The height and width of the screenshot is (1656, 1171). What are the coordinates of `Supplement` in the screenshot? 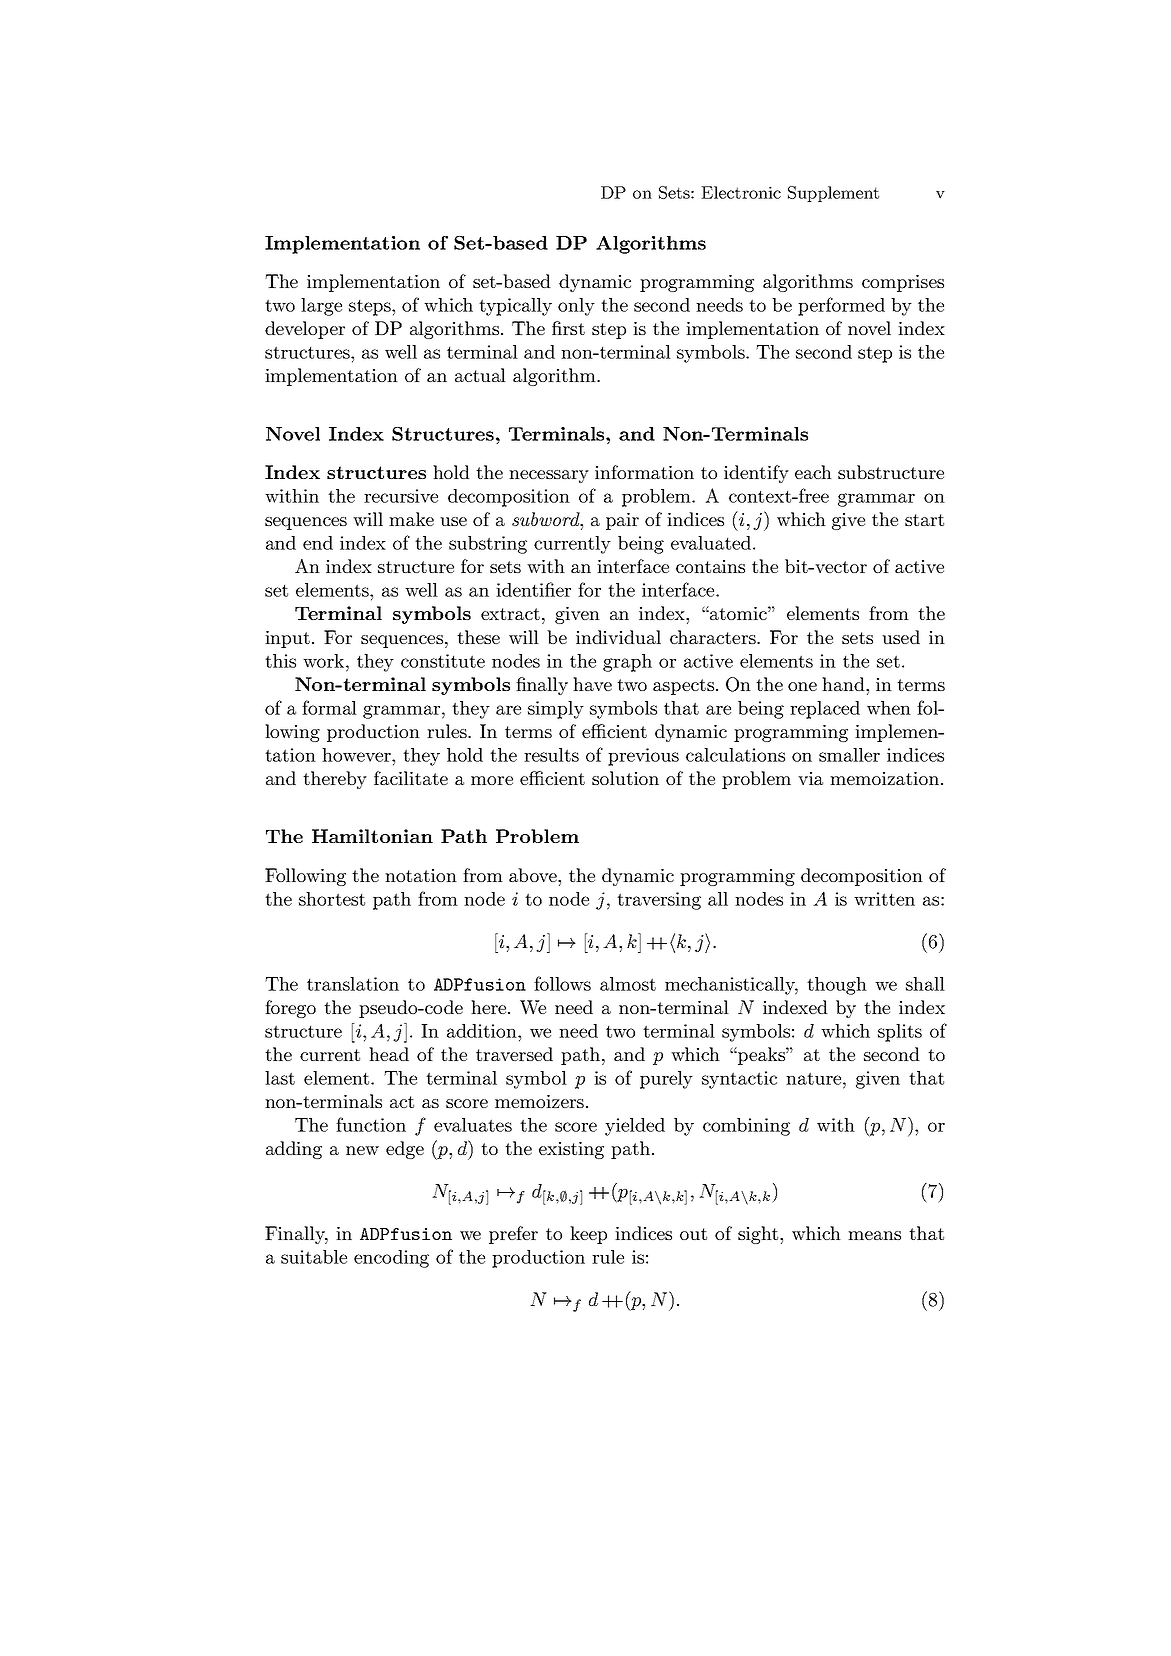 It's located at (833, 194).
